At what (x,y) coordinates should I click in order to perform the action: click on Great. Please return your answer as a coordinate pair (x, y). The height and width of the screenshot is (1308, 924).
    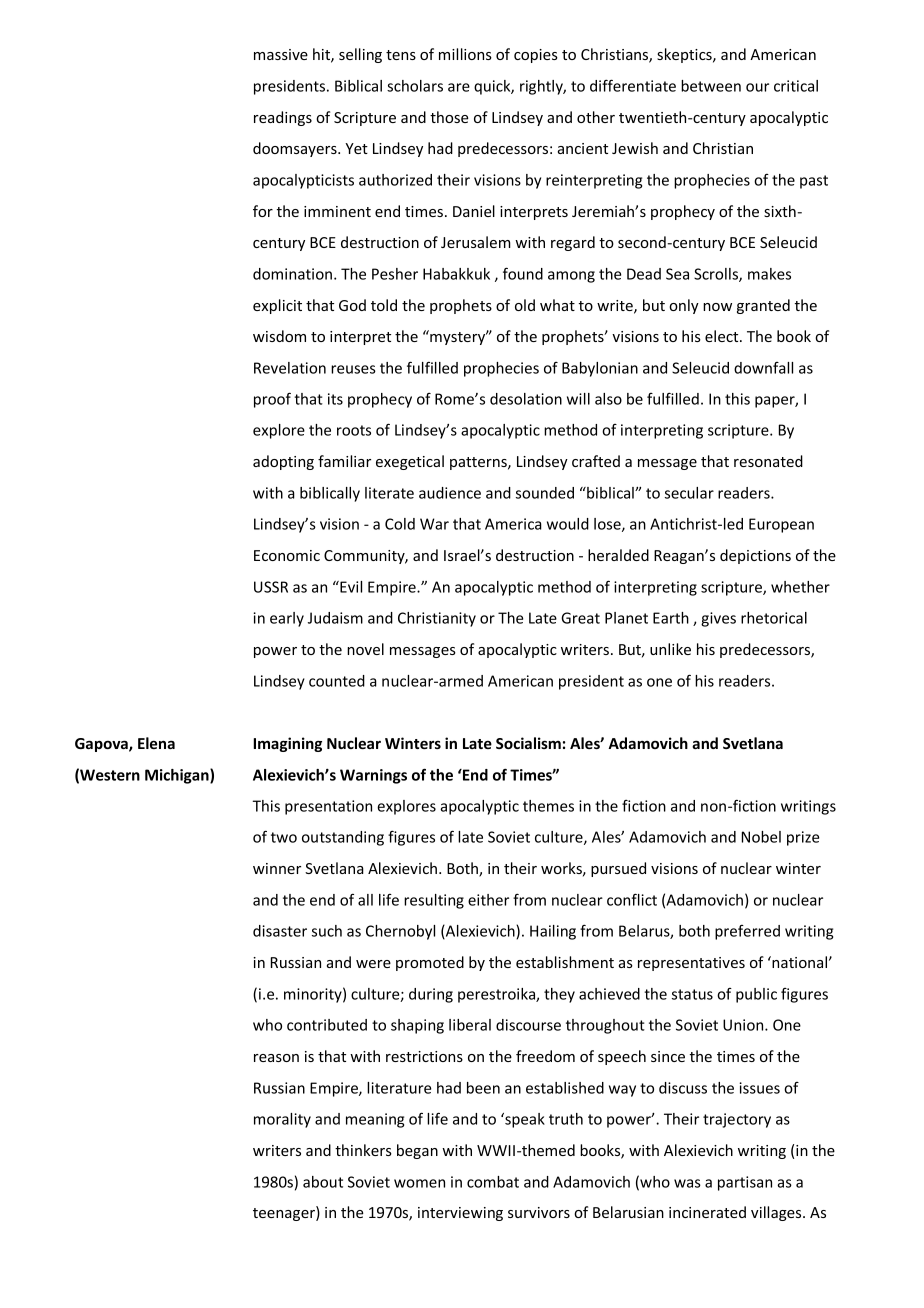
    Looking at the image, I should click on (580, 618).
